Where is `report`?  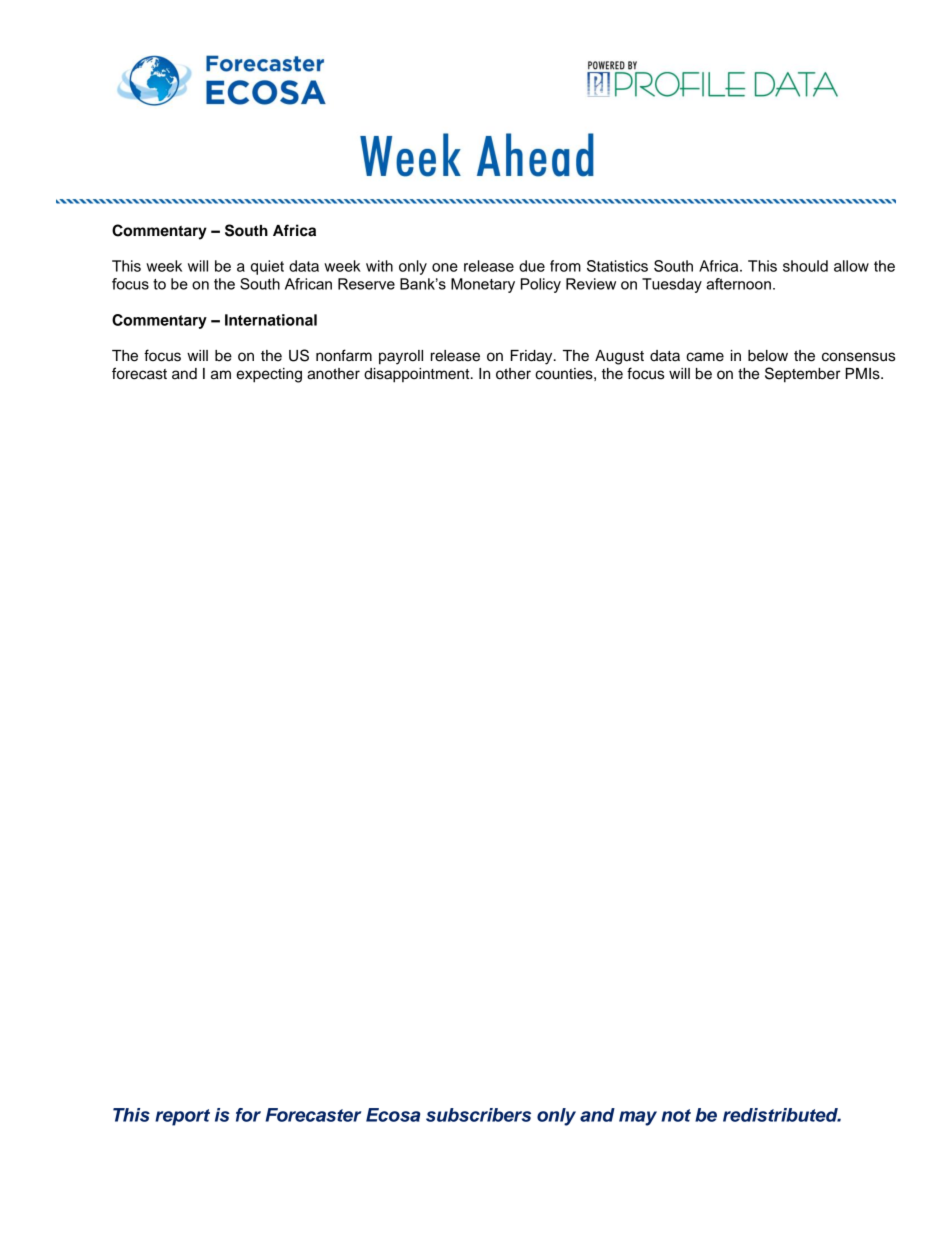 report is located at coordinates (182, 1117).
